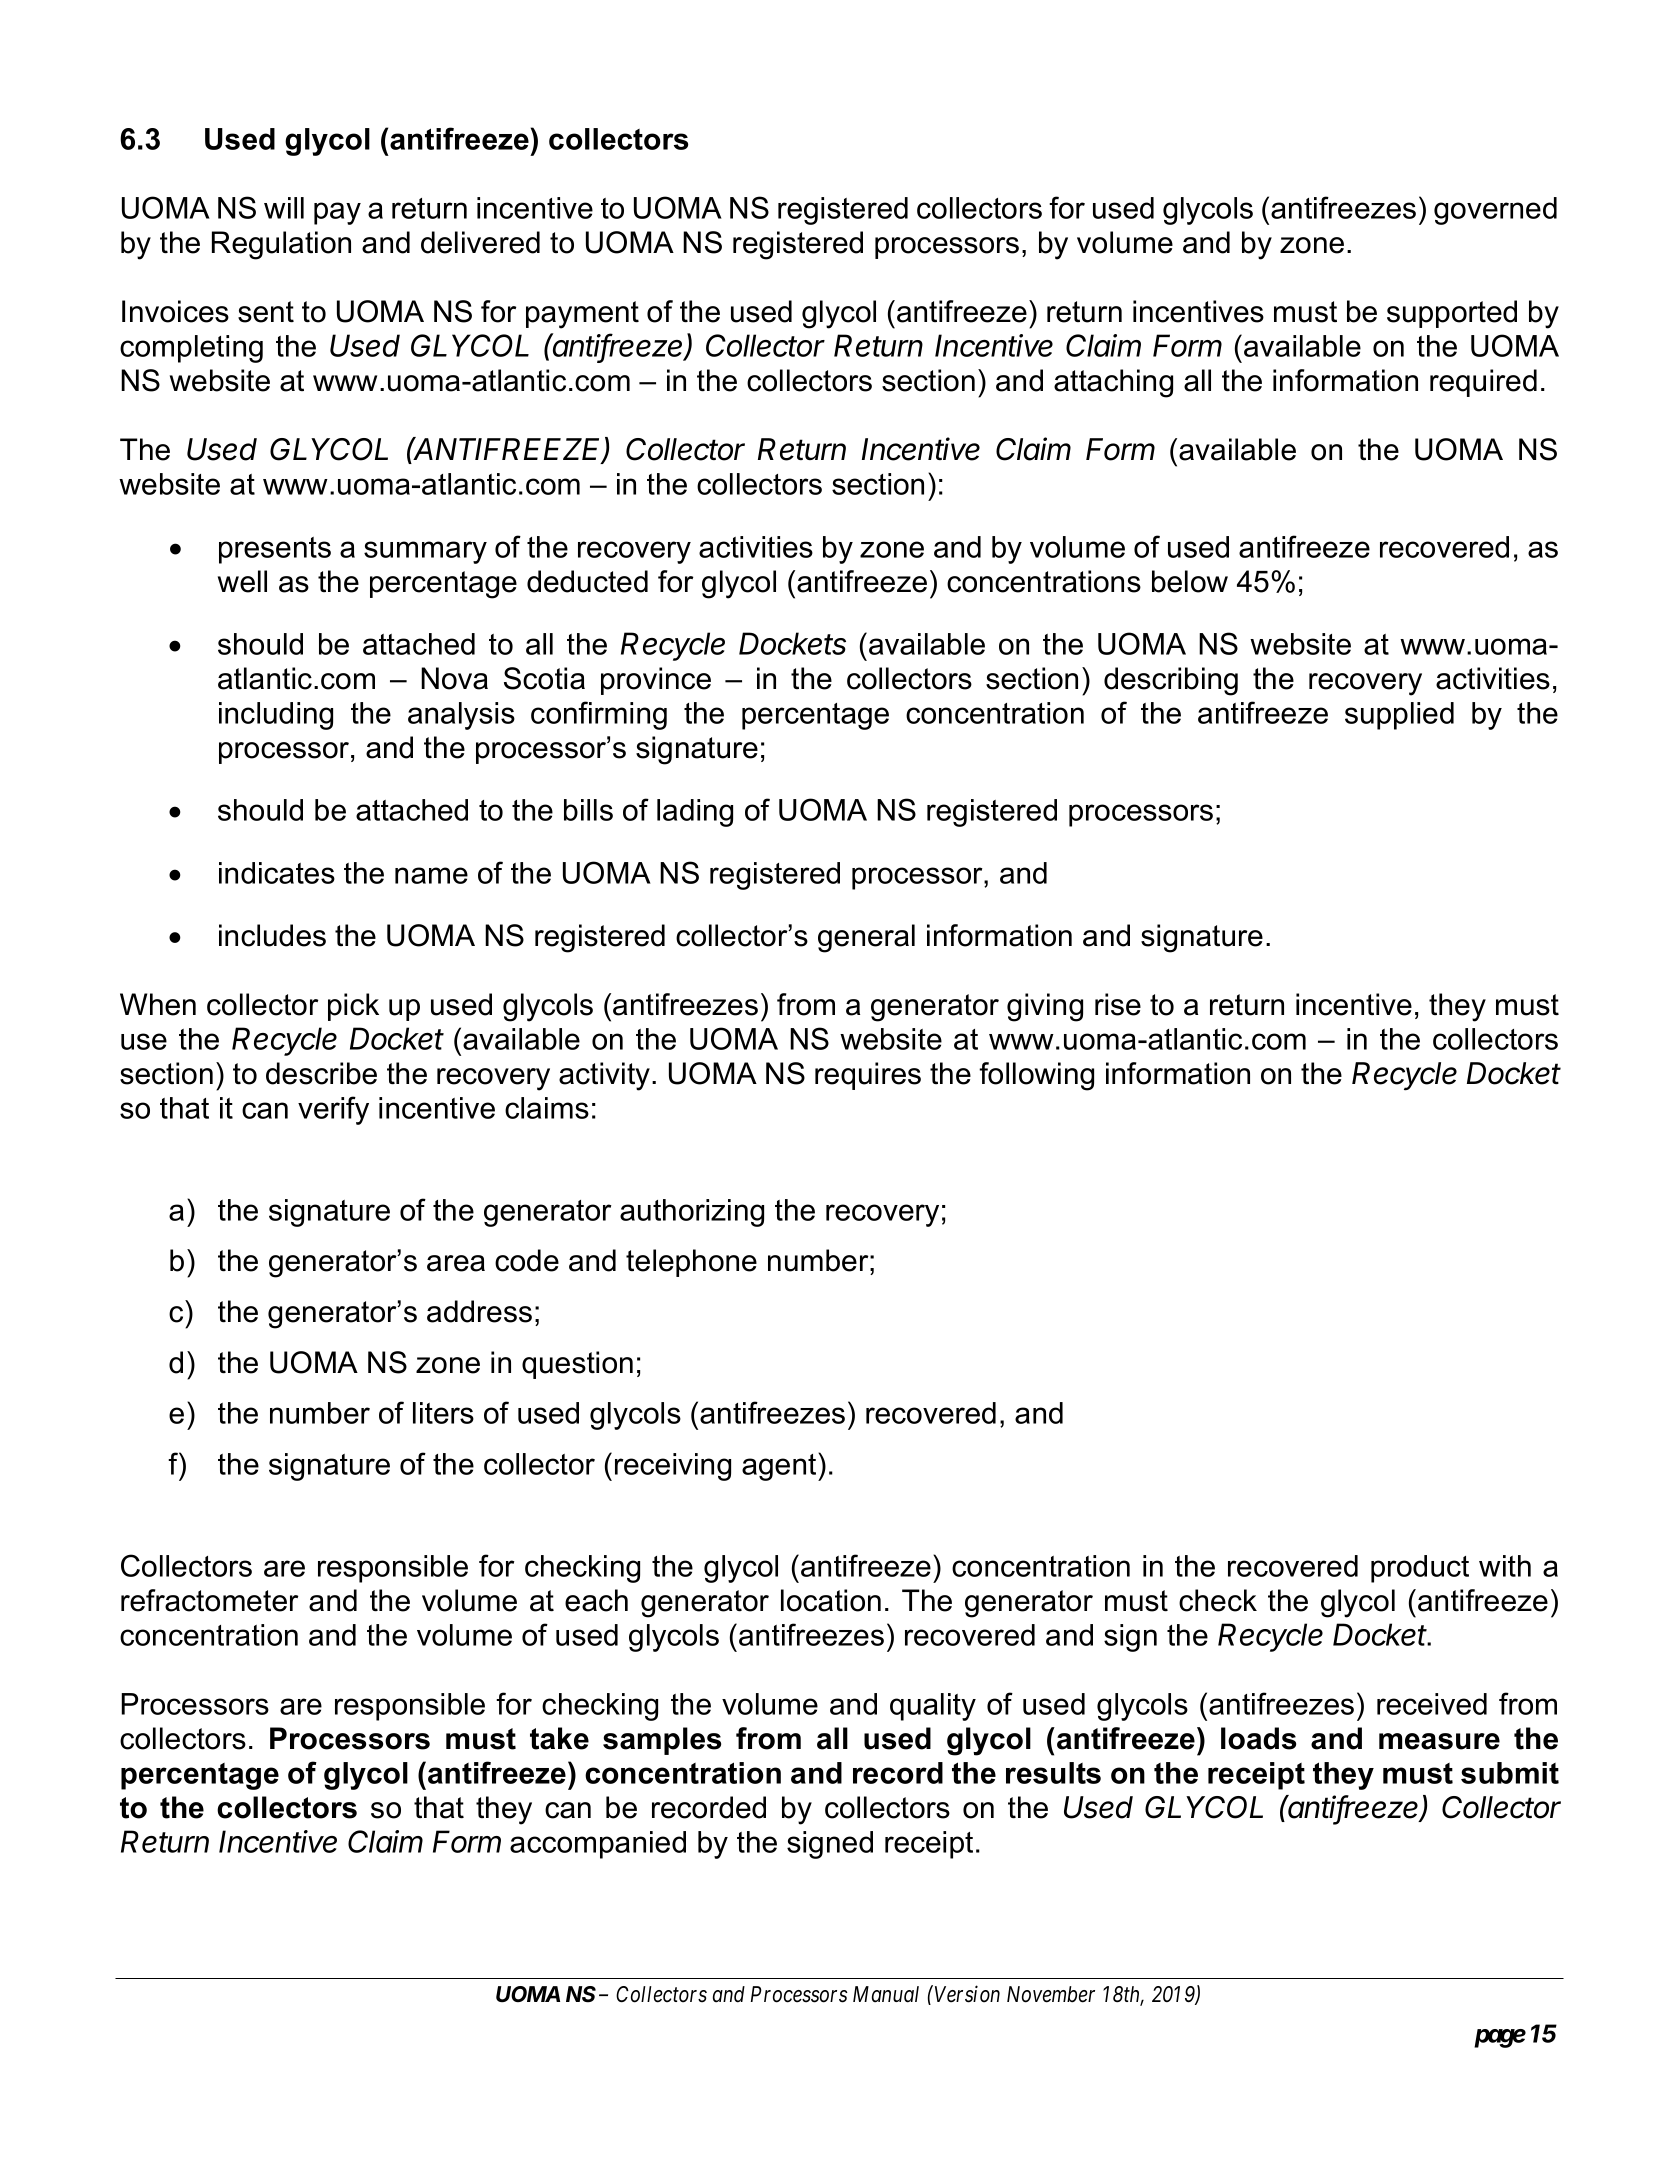 The height and width of the screenshot is (2160, 1669). What do you see at coordinates (868, 1076) in the screenshot?
I see `requires` at bounding box center [868, 1076].
